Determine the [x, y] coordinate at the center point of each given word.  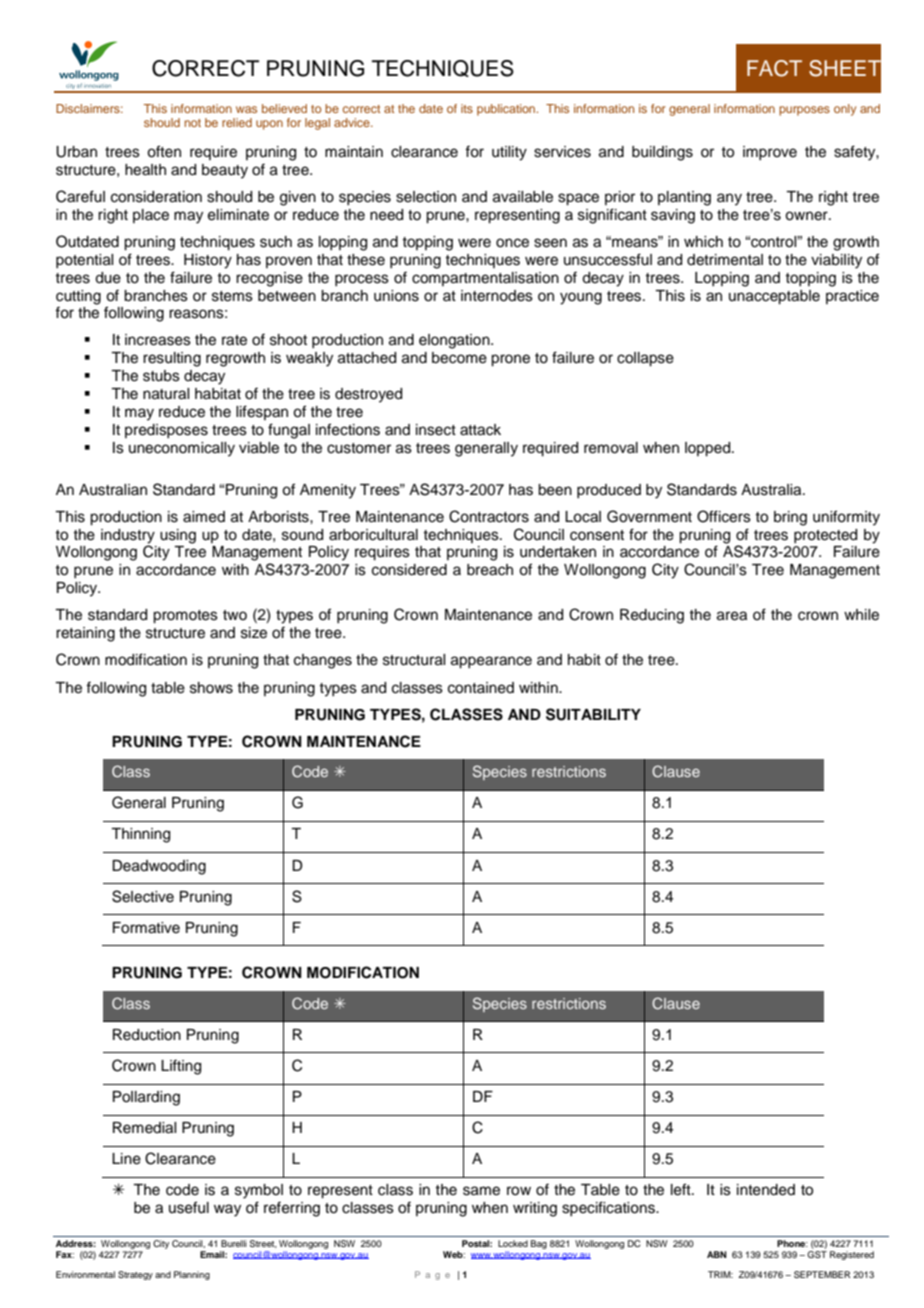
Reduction [147, 1035]
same [481, 1191]
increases [158, 340]
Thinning [140, 835]
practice [852, 297]
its [467, 108]
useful [189, 1207]
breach [490, 570]
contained [481, 688]
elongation [455, 341]
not [192, 123]
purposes [804, 111]
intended [766, 1190]
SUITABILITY [593, 714]
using [178, 536]
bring [790, 518]
